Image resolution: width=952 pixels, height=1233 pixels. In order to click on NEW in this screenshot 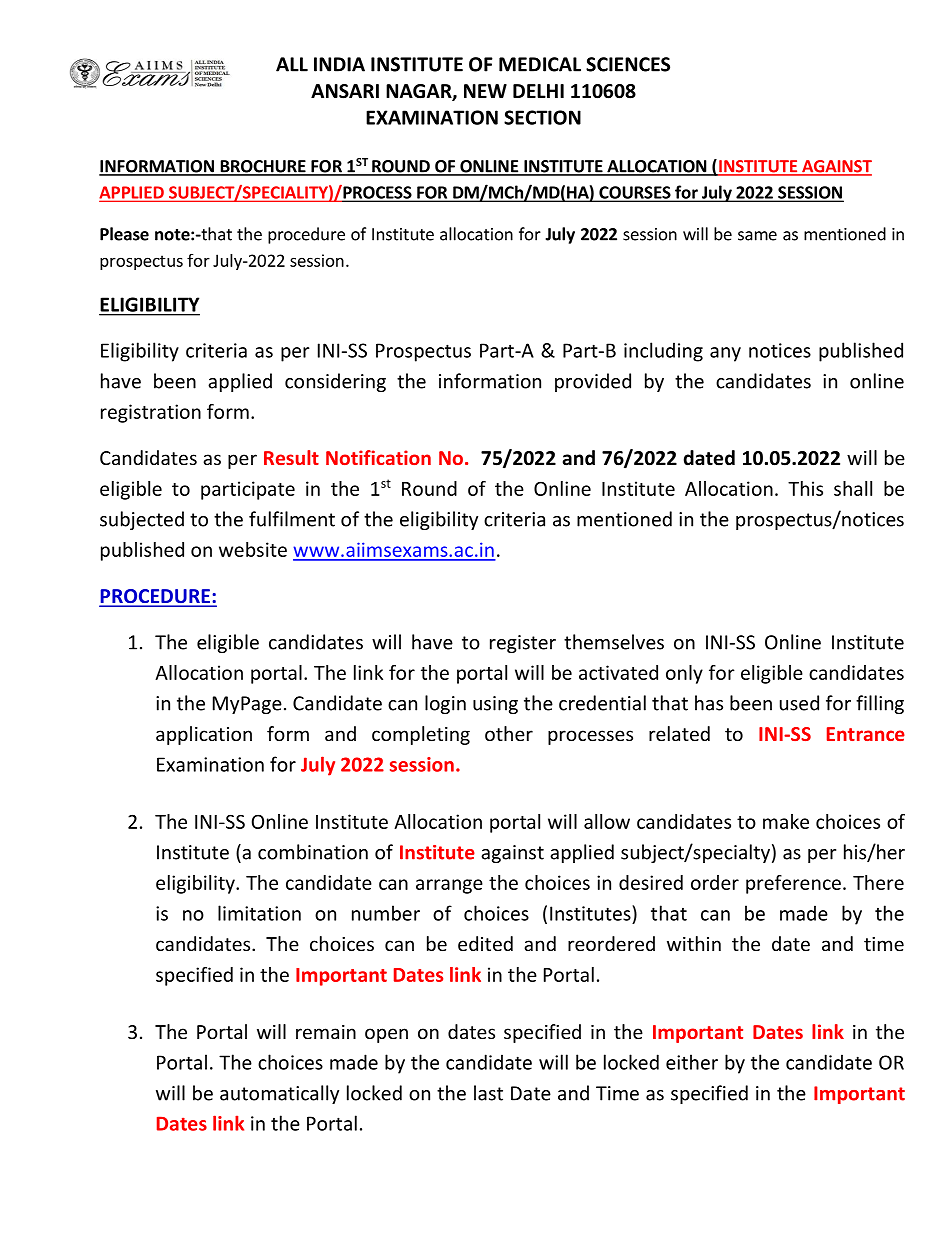, I will do `click(485, 91)`.
